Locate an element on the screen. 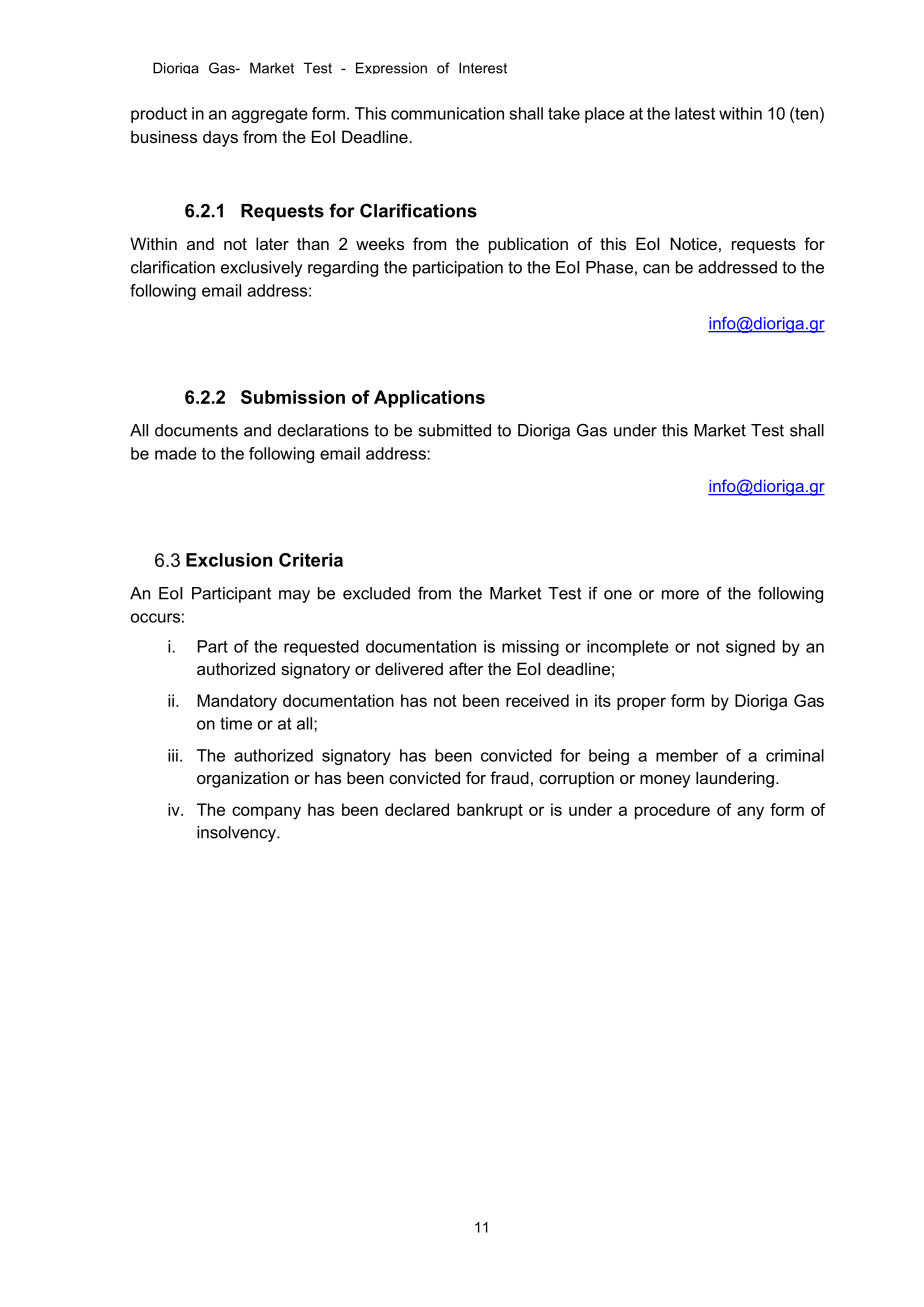 The height and width of the screenshot is (1307, 924). company is located at coordinates (266, 813).
